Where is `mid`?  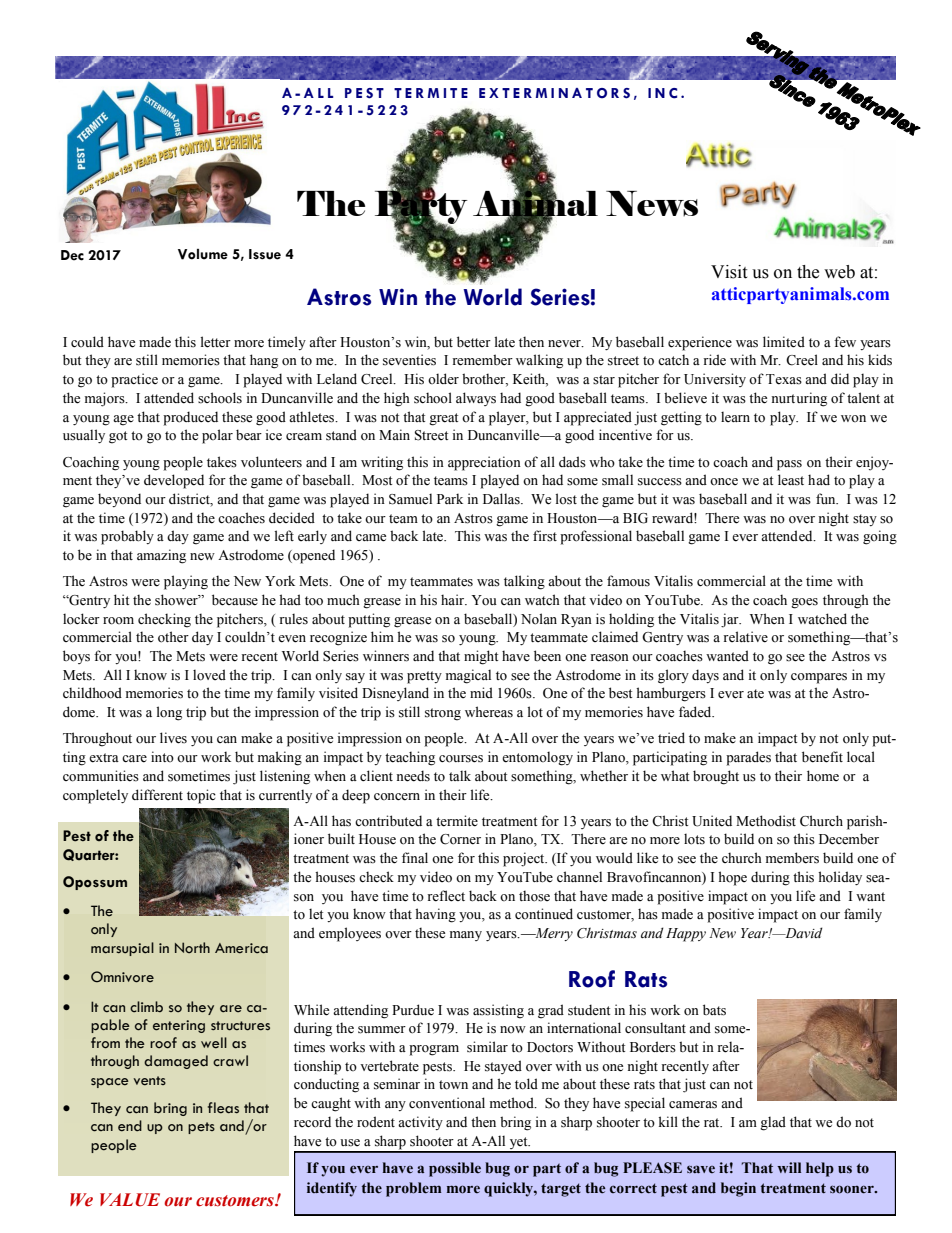 mid is located at coordinates (481, 692).
